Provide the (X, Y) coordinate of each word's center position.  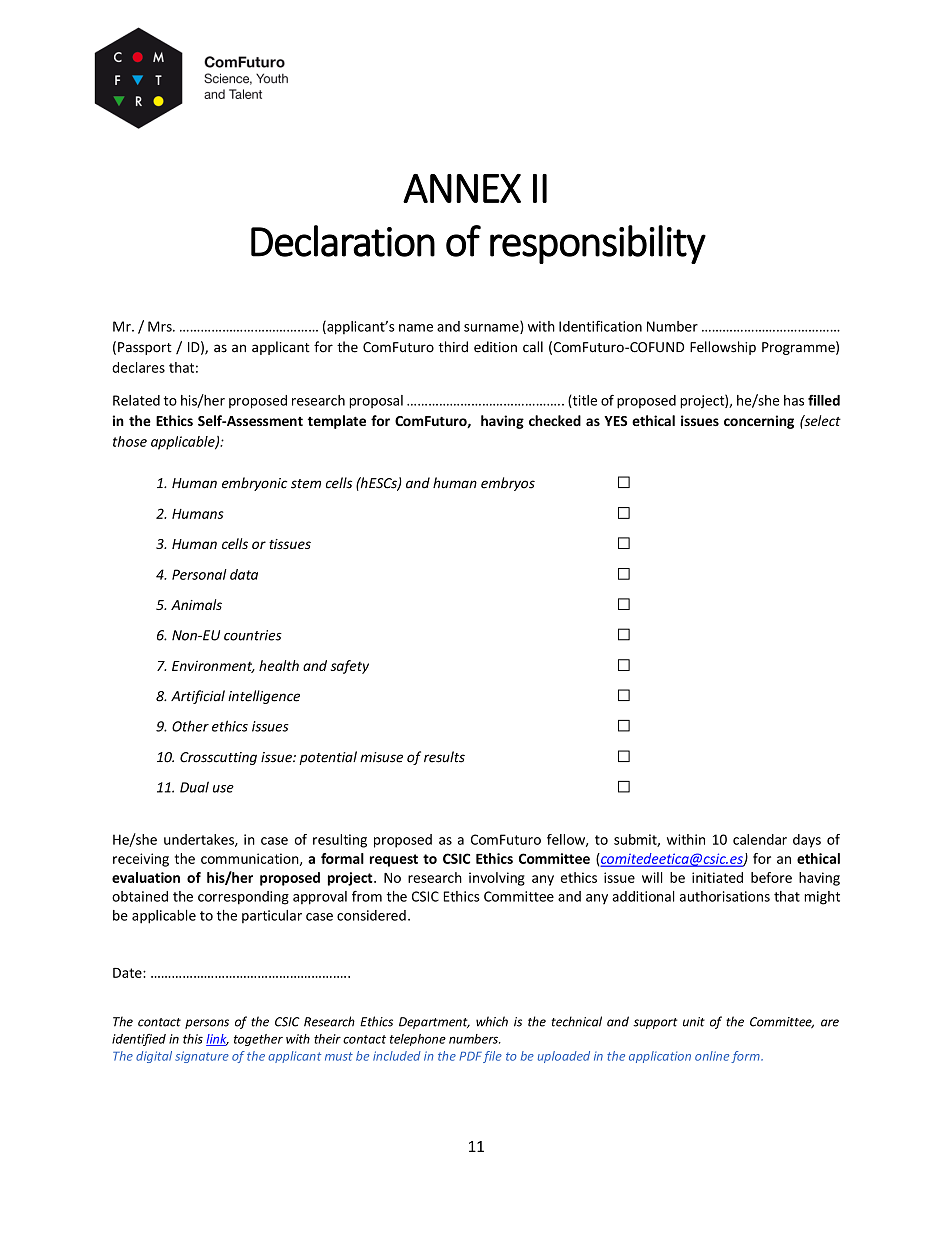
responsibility (598, 244)
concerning (759, 422)
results (444, 757)
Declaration (343, 241)
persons (207, 1024)
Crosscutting (218, 758)
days (807, 841)
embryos (508, 484)
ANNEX (462, 188)
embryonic (254, 484)
